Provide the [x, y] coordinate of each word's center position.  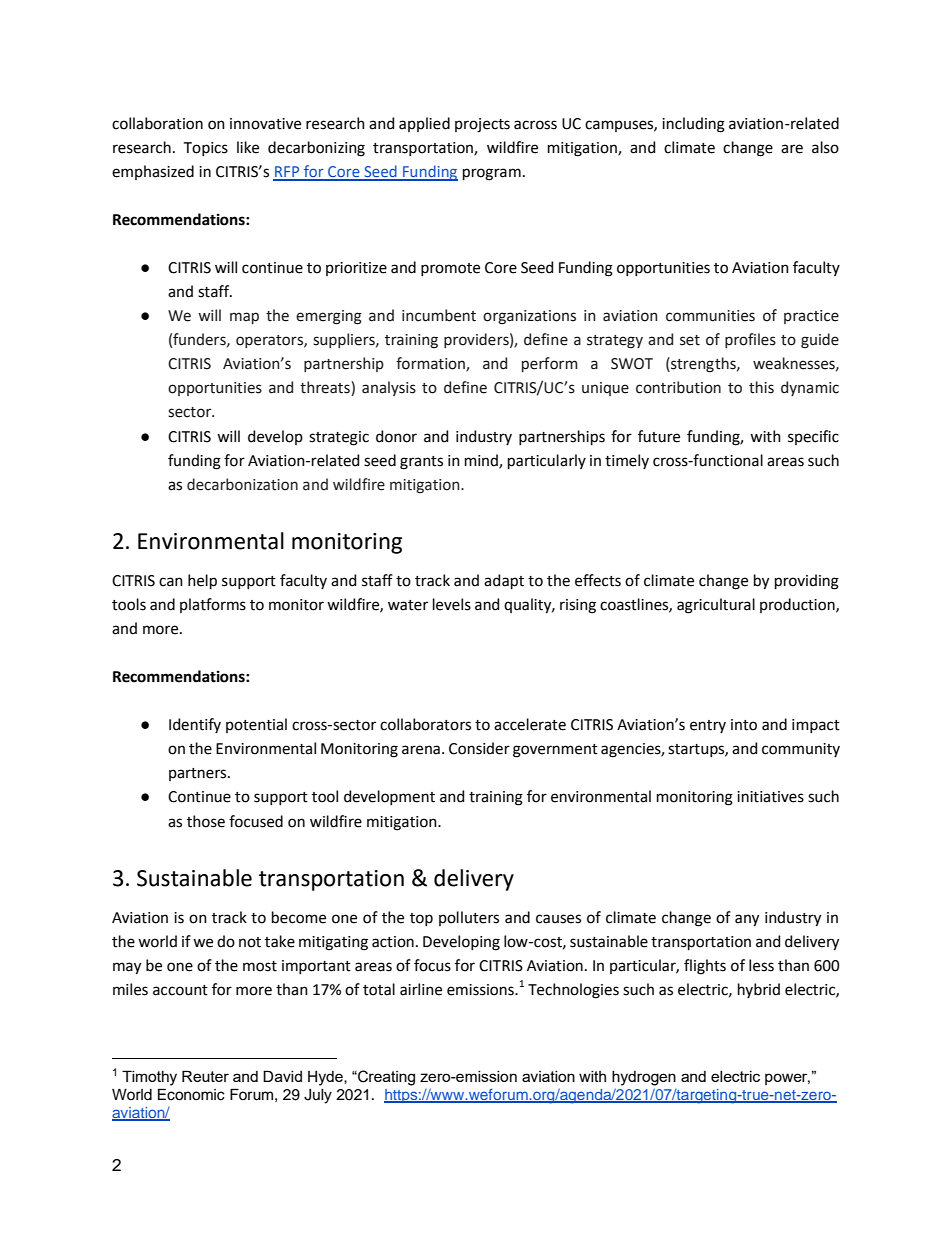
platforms [213, 605]
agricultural [716, 606]
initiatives [770, 797]
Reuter [205, 1076]
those [206, 821]
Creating [385, 1078]
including [693, 125]
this [761, 387]
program [492, 174]
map [244, 318]
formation [431, 364]
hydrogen [644, 1078]
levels [452, 604]
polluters [469, 918]
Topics [206, 149]
